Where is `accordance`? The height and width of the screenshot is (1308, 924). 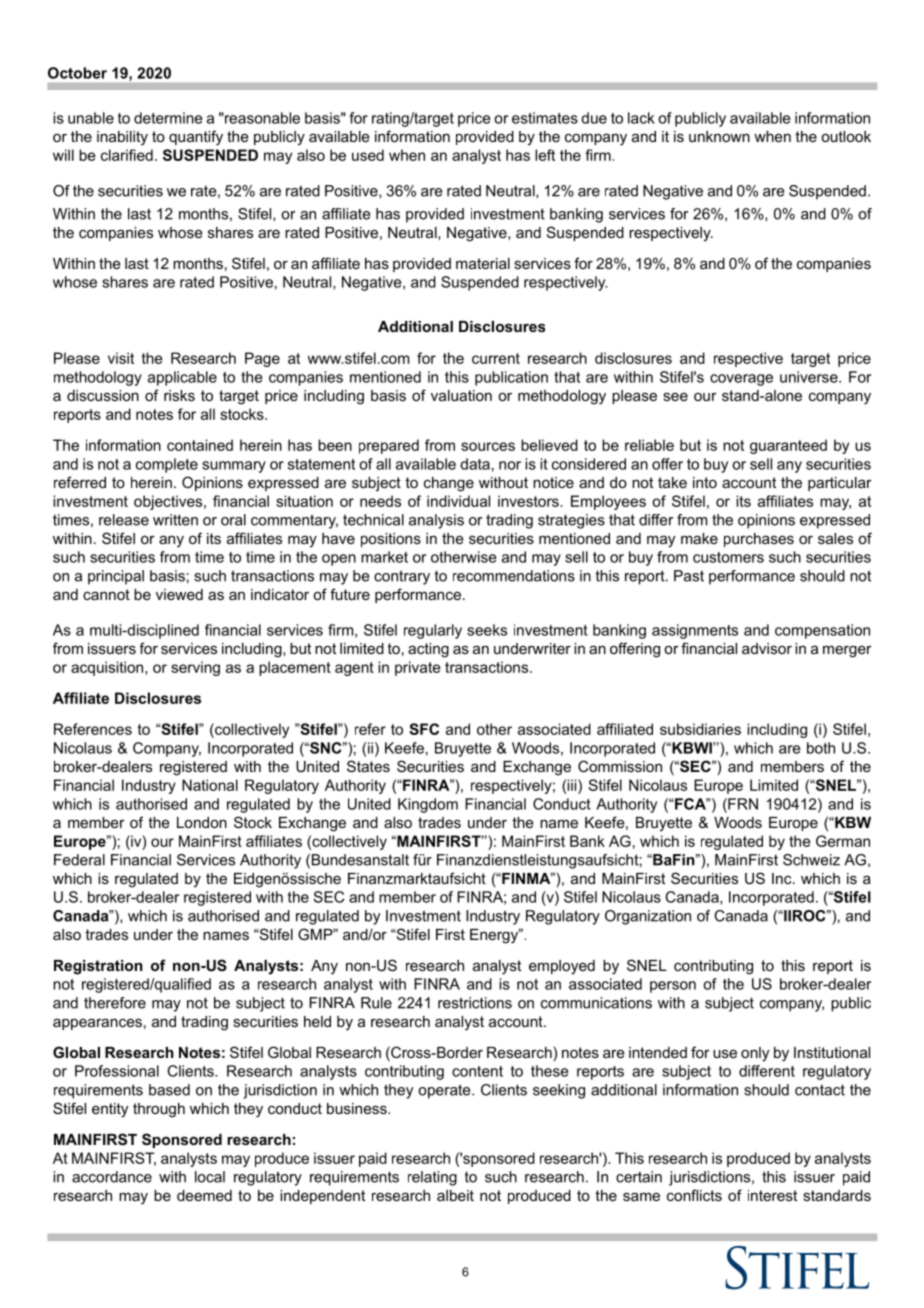 accordance is located at coordinates (112, 1177).
